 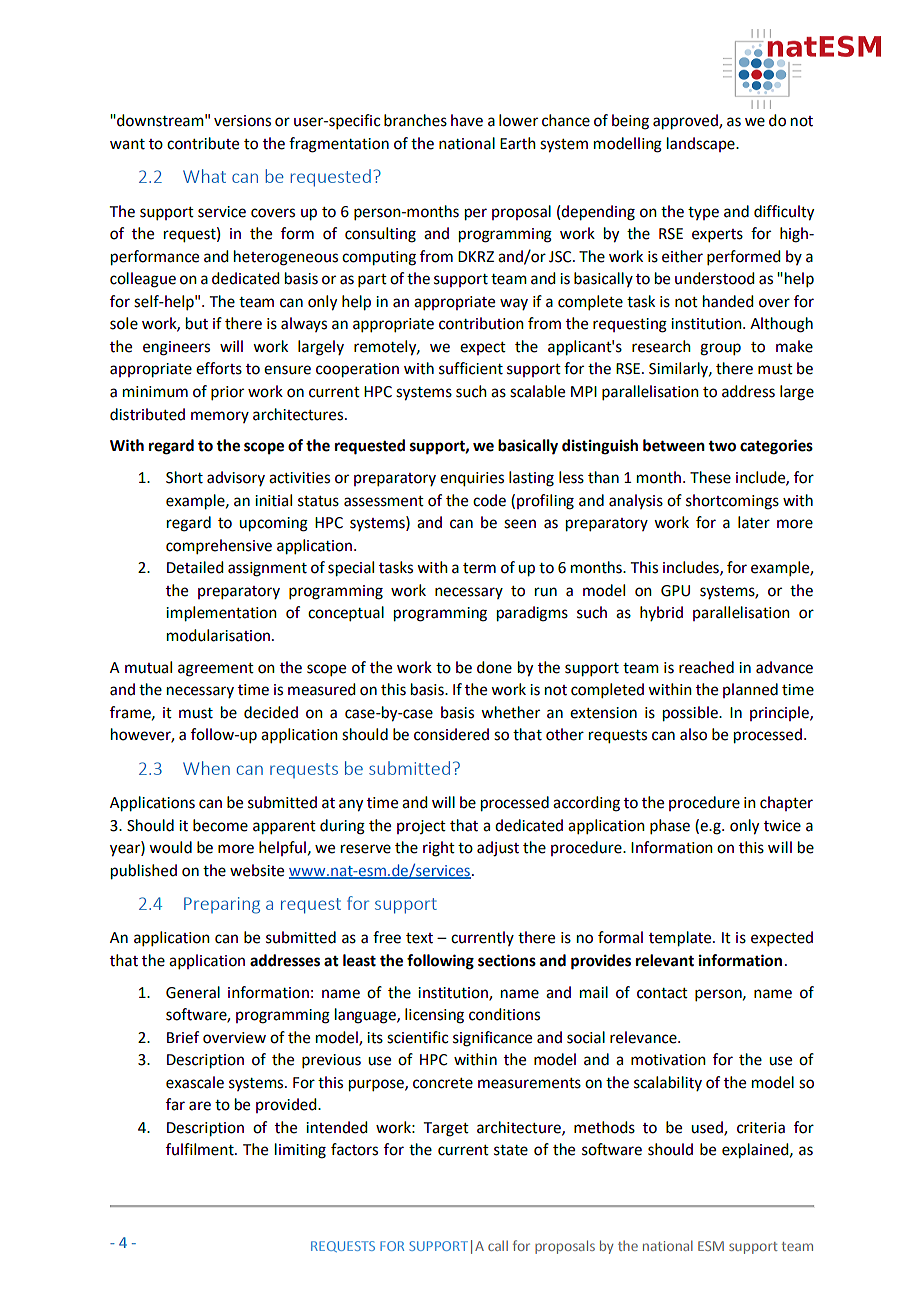 I want to click on right, so click(x=439, y=849).
